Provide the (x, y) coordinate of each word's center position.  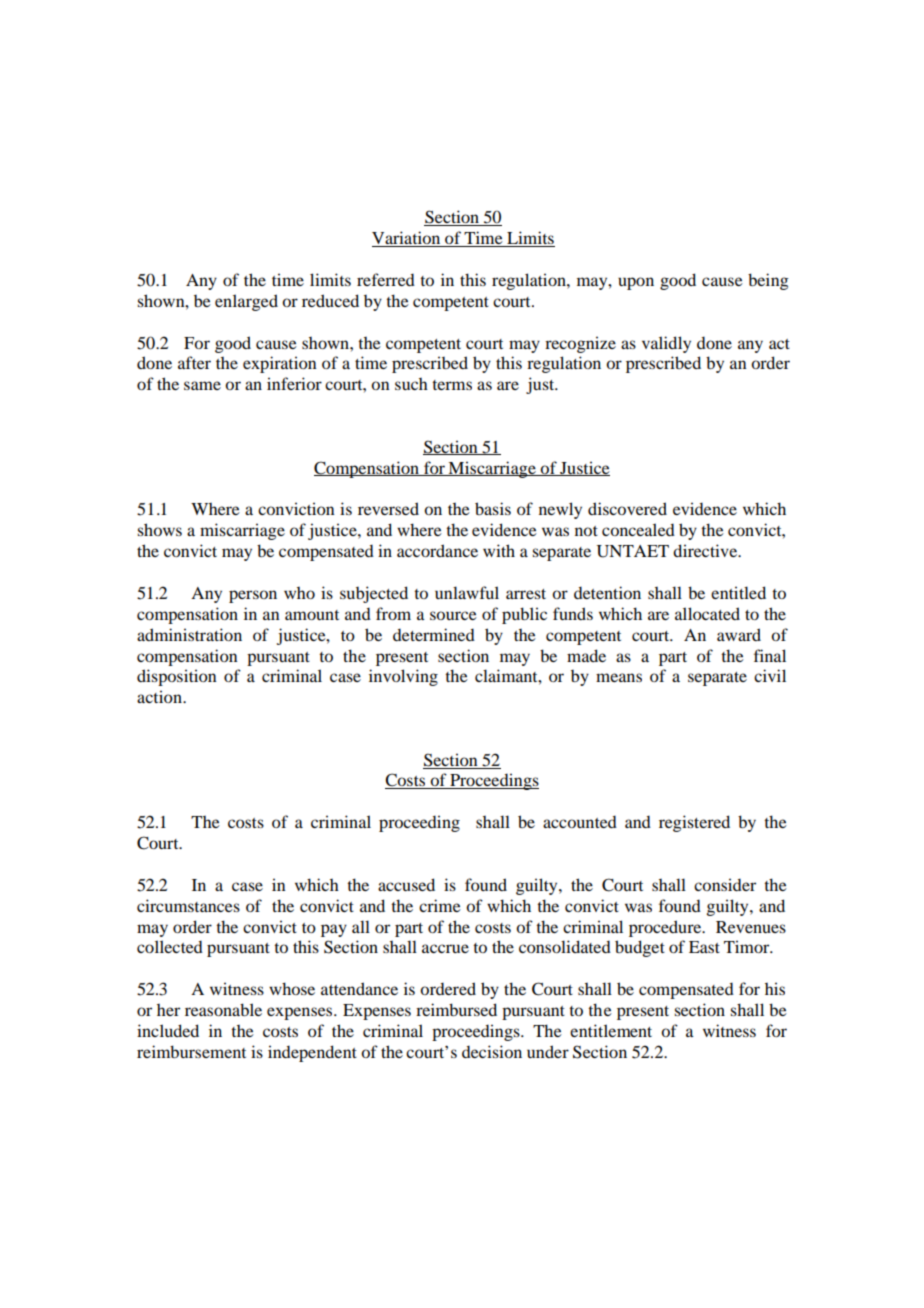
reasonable (223, 1009)
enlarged (246, 302)
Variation (407, 239)
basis (493, 508)
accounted (580, 822)
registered (694, 823)
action (160, 696)
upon (636, 283)
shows (159, 529)
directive (706, 550)
